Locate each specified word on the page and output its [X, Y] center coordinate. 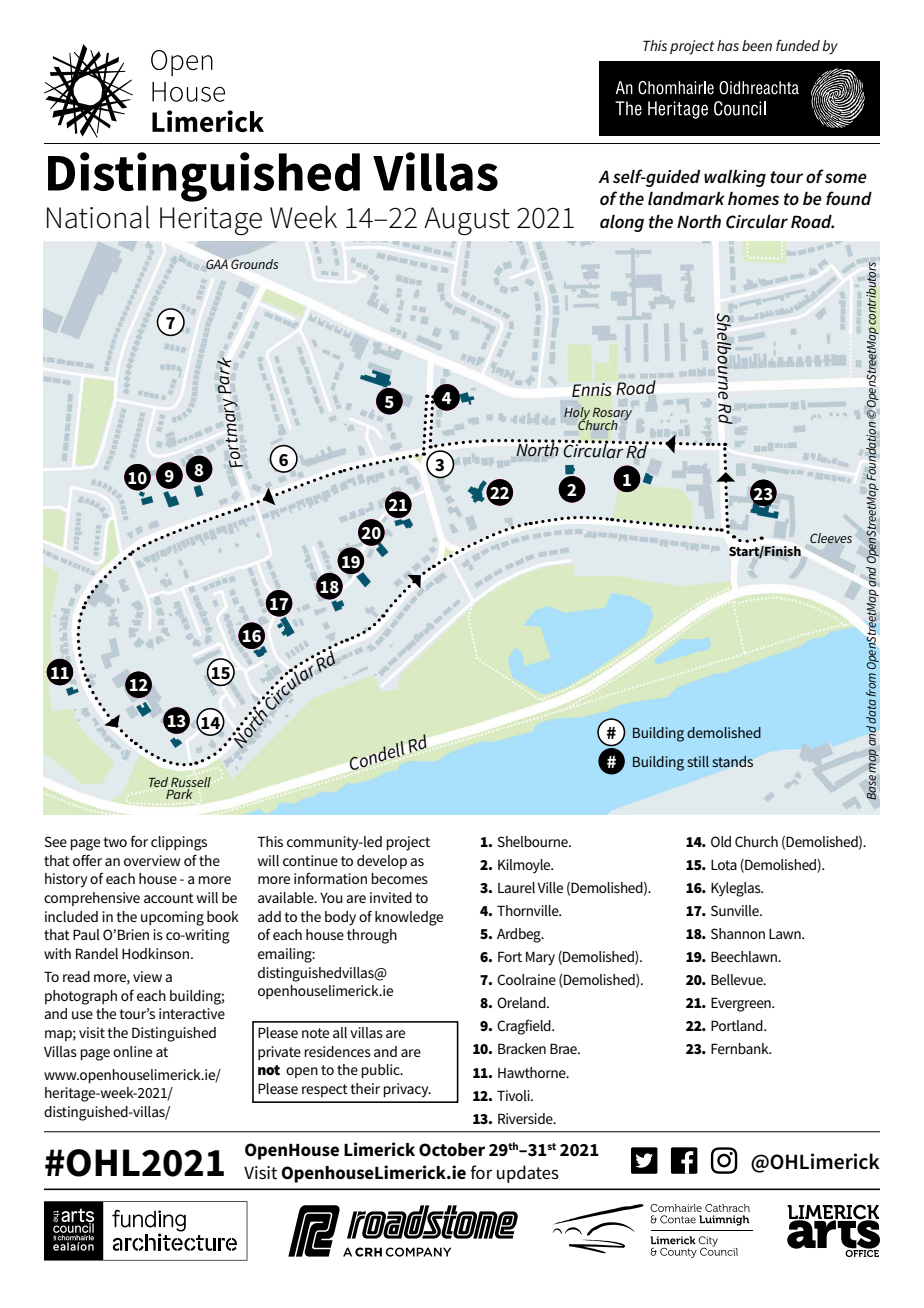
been [757, 45]
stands [732, 761]
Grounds [254, 264]
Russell [191, 783]
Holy [577, 415]
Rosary [612, 415]
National [98, 217]
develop [382, 862]
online [132, 1051]
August [467, 221]
